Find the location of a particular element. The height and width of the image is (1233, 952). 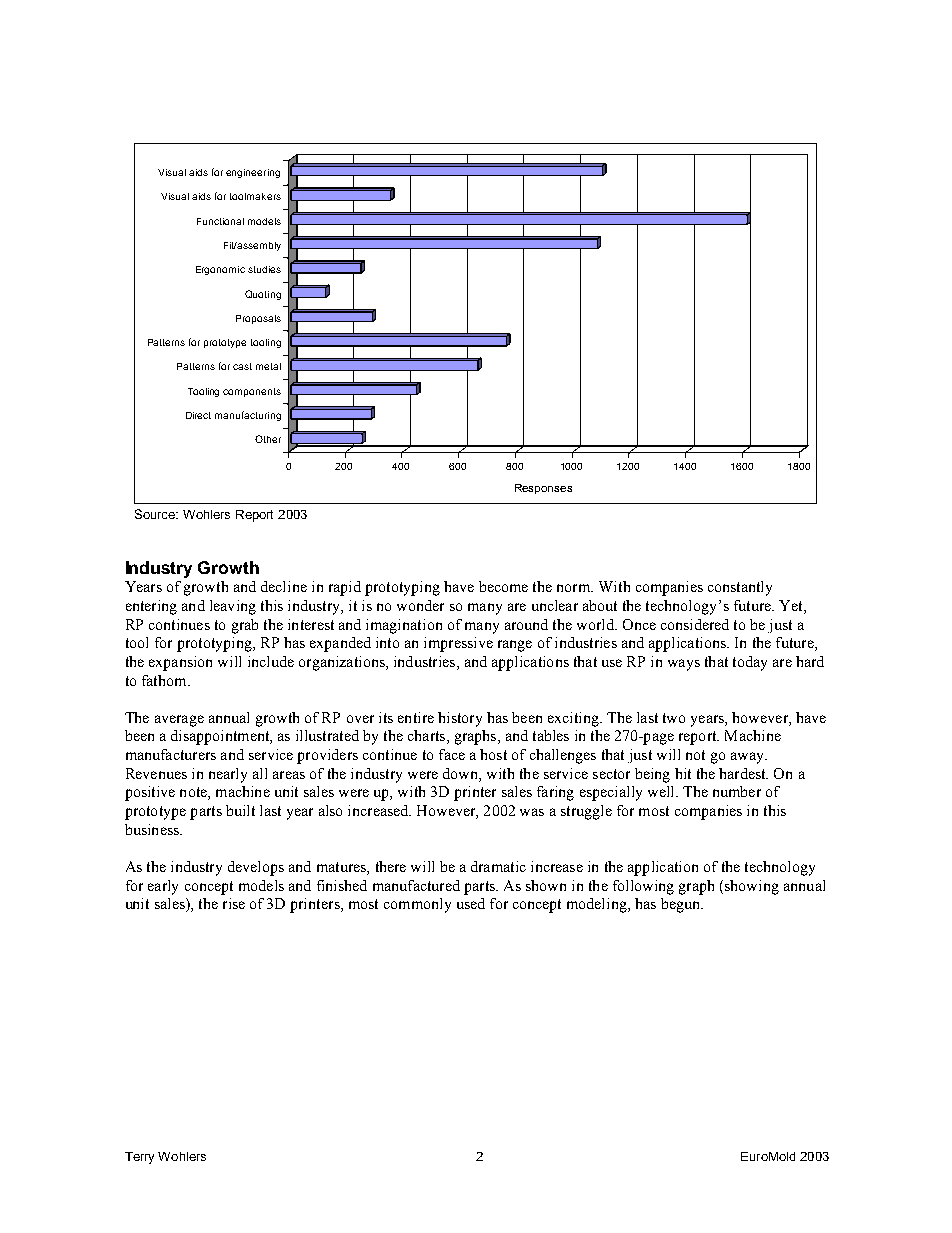

become is located at coordinates (503, 586).
